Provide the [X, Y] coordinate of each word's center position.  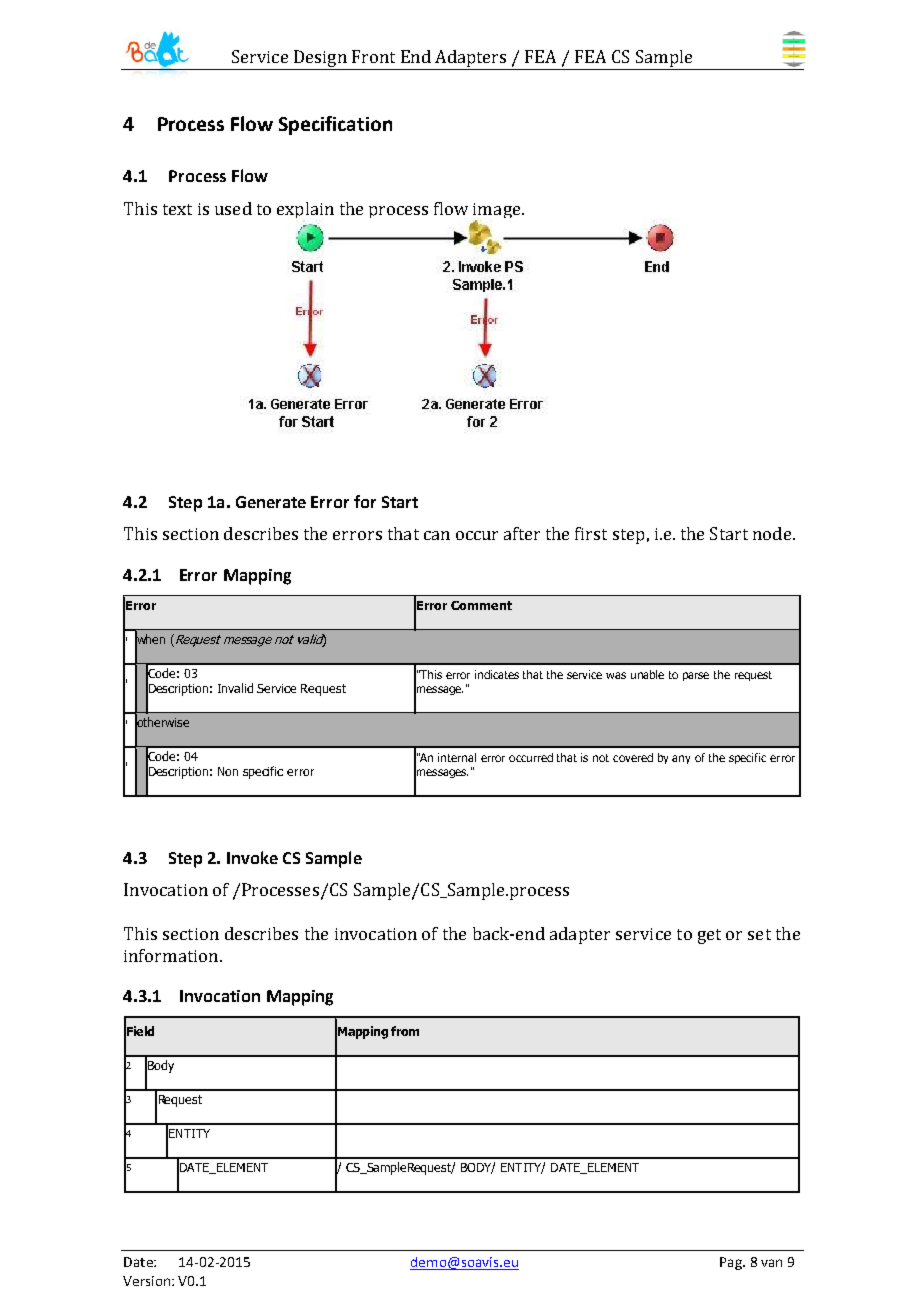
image [498, 212]
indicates [497, 674]
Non [228, 771]
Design [320, 60]
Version [148, 1281]
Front [373, 56]
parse [696, 676]
